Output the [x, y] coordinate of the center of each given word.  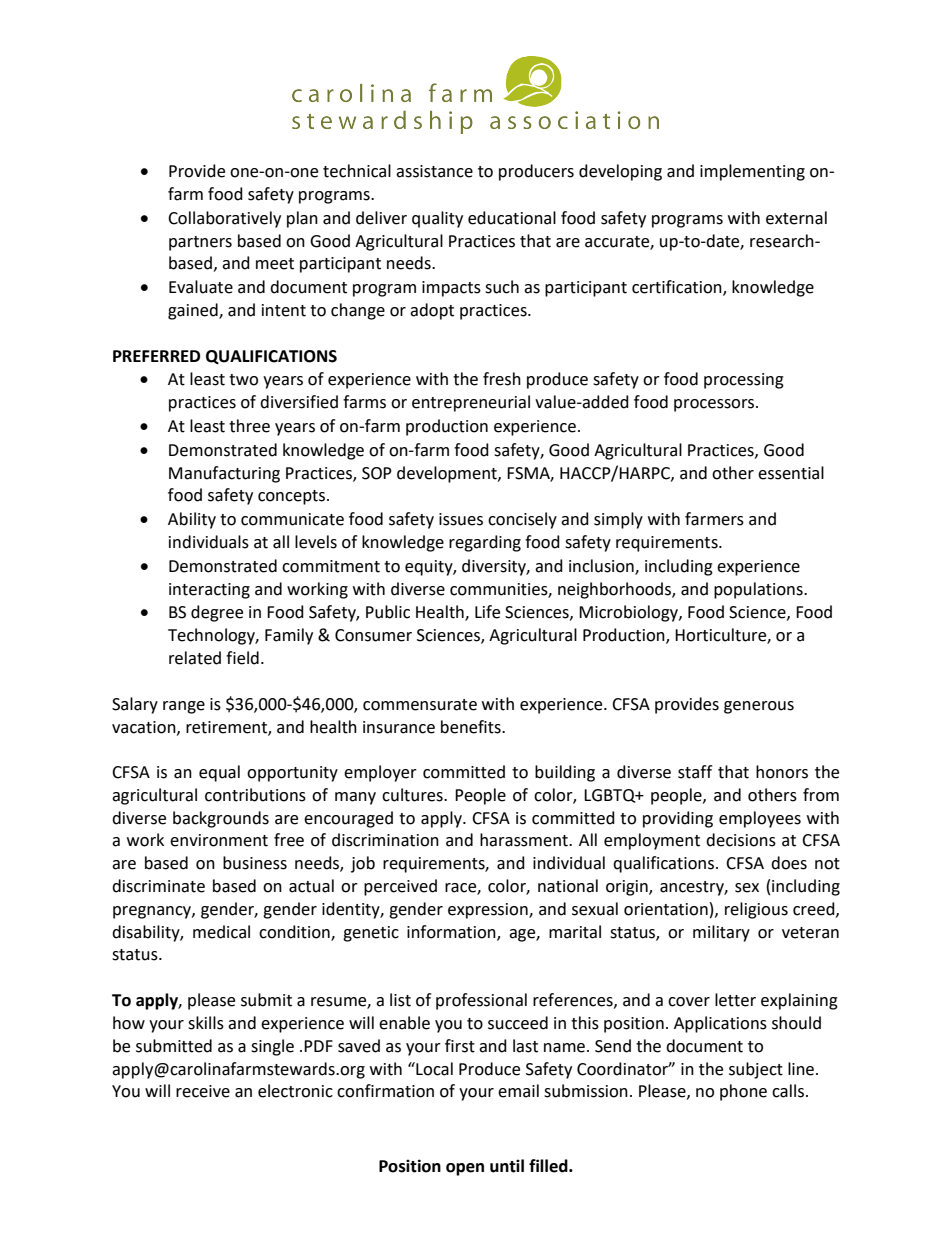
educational [512, 218]
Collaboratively [224, 219]
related [195, 658]
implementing [752, 172]
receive [203, 1091]
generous [759, 707]
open [465, 1169]
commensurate [420, 705]
